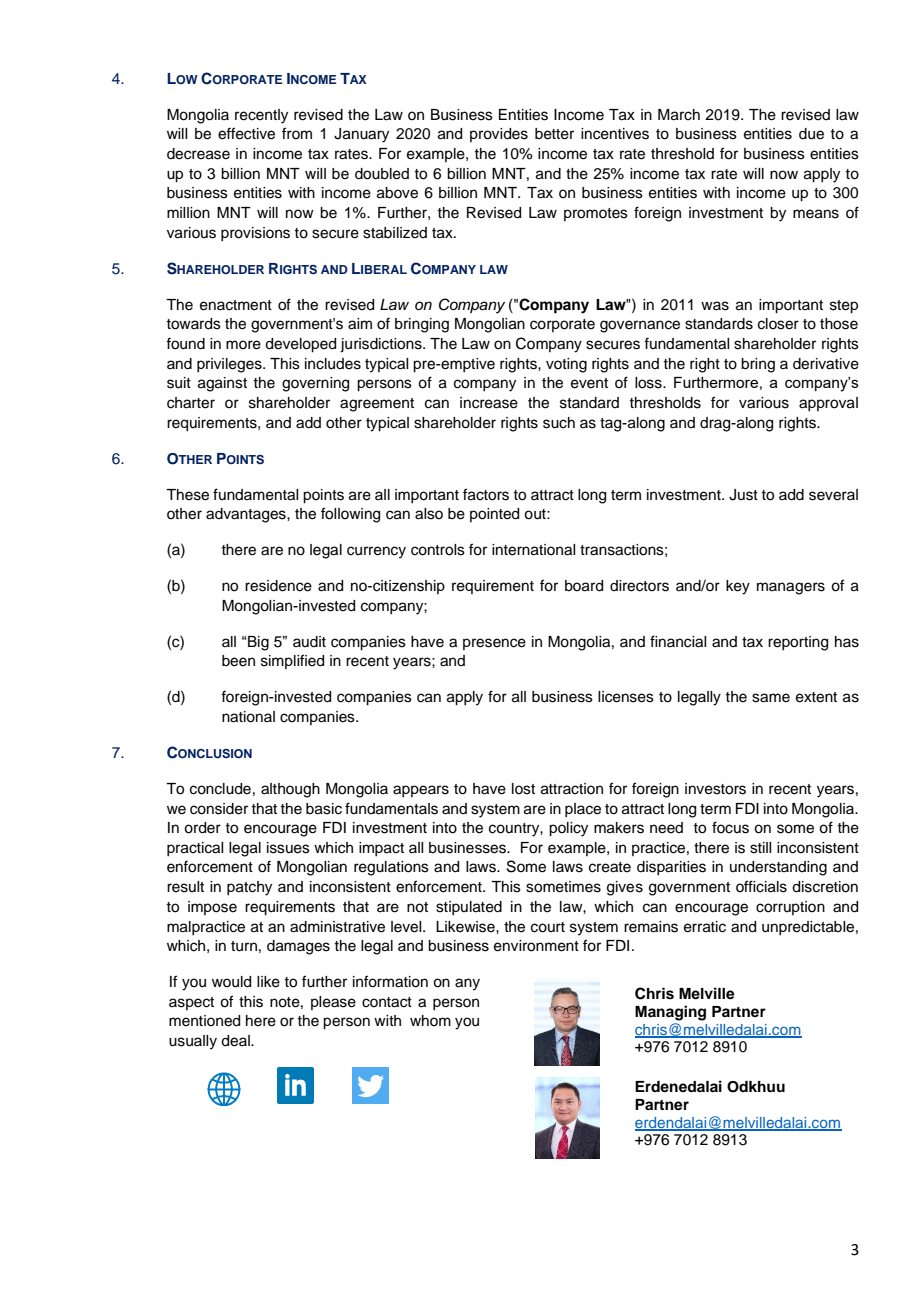 The height and width of the screenshot is (1308, 924). I want to click on against, so click(222, 384).
